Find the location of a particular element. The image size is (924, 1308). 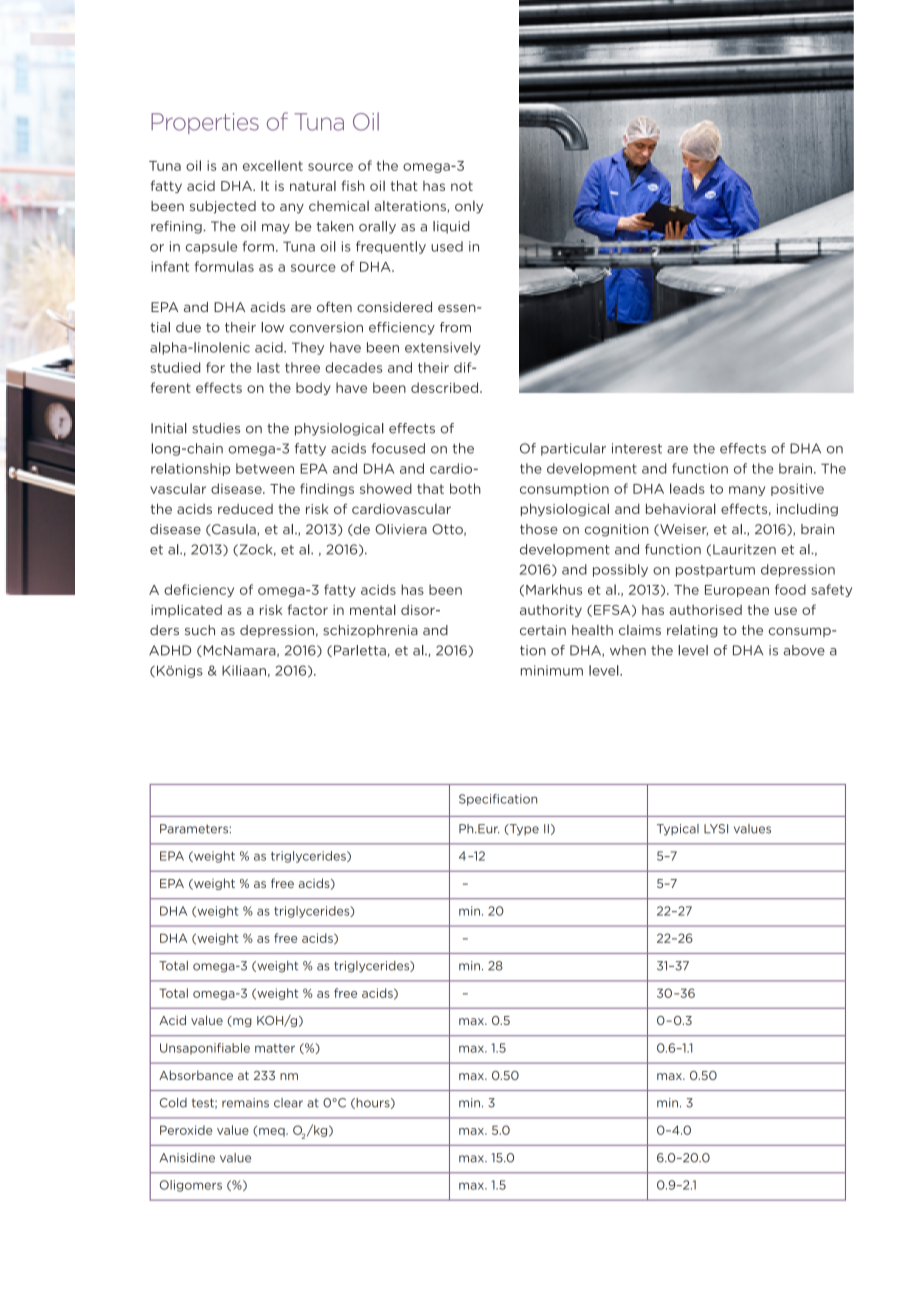

described is located at coordinates (446, 387).
